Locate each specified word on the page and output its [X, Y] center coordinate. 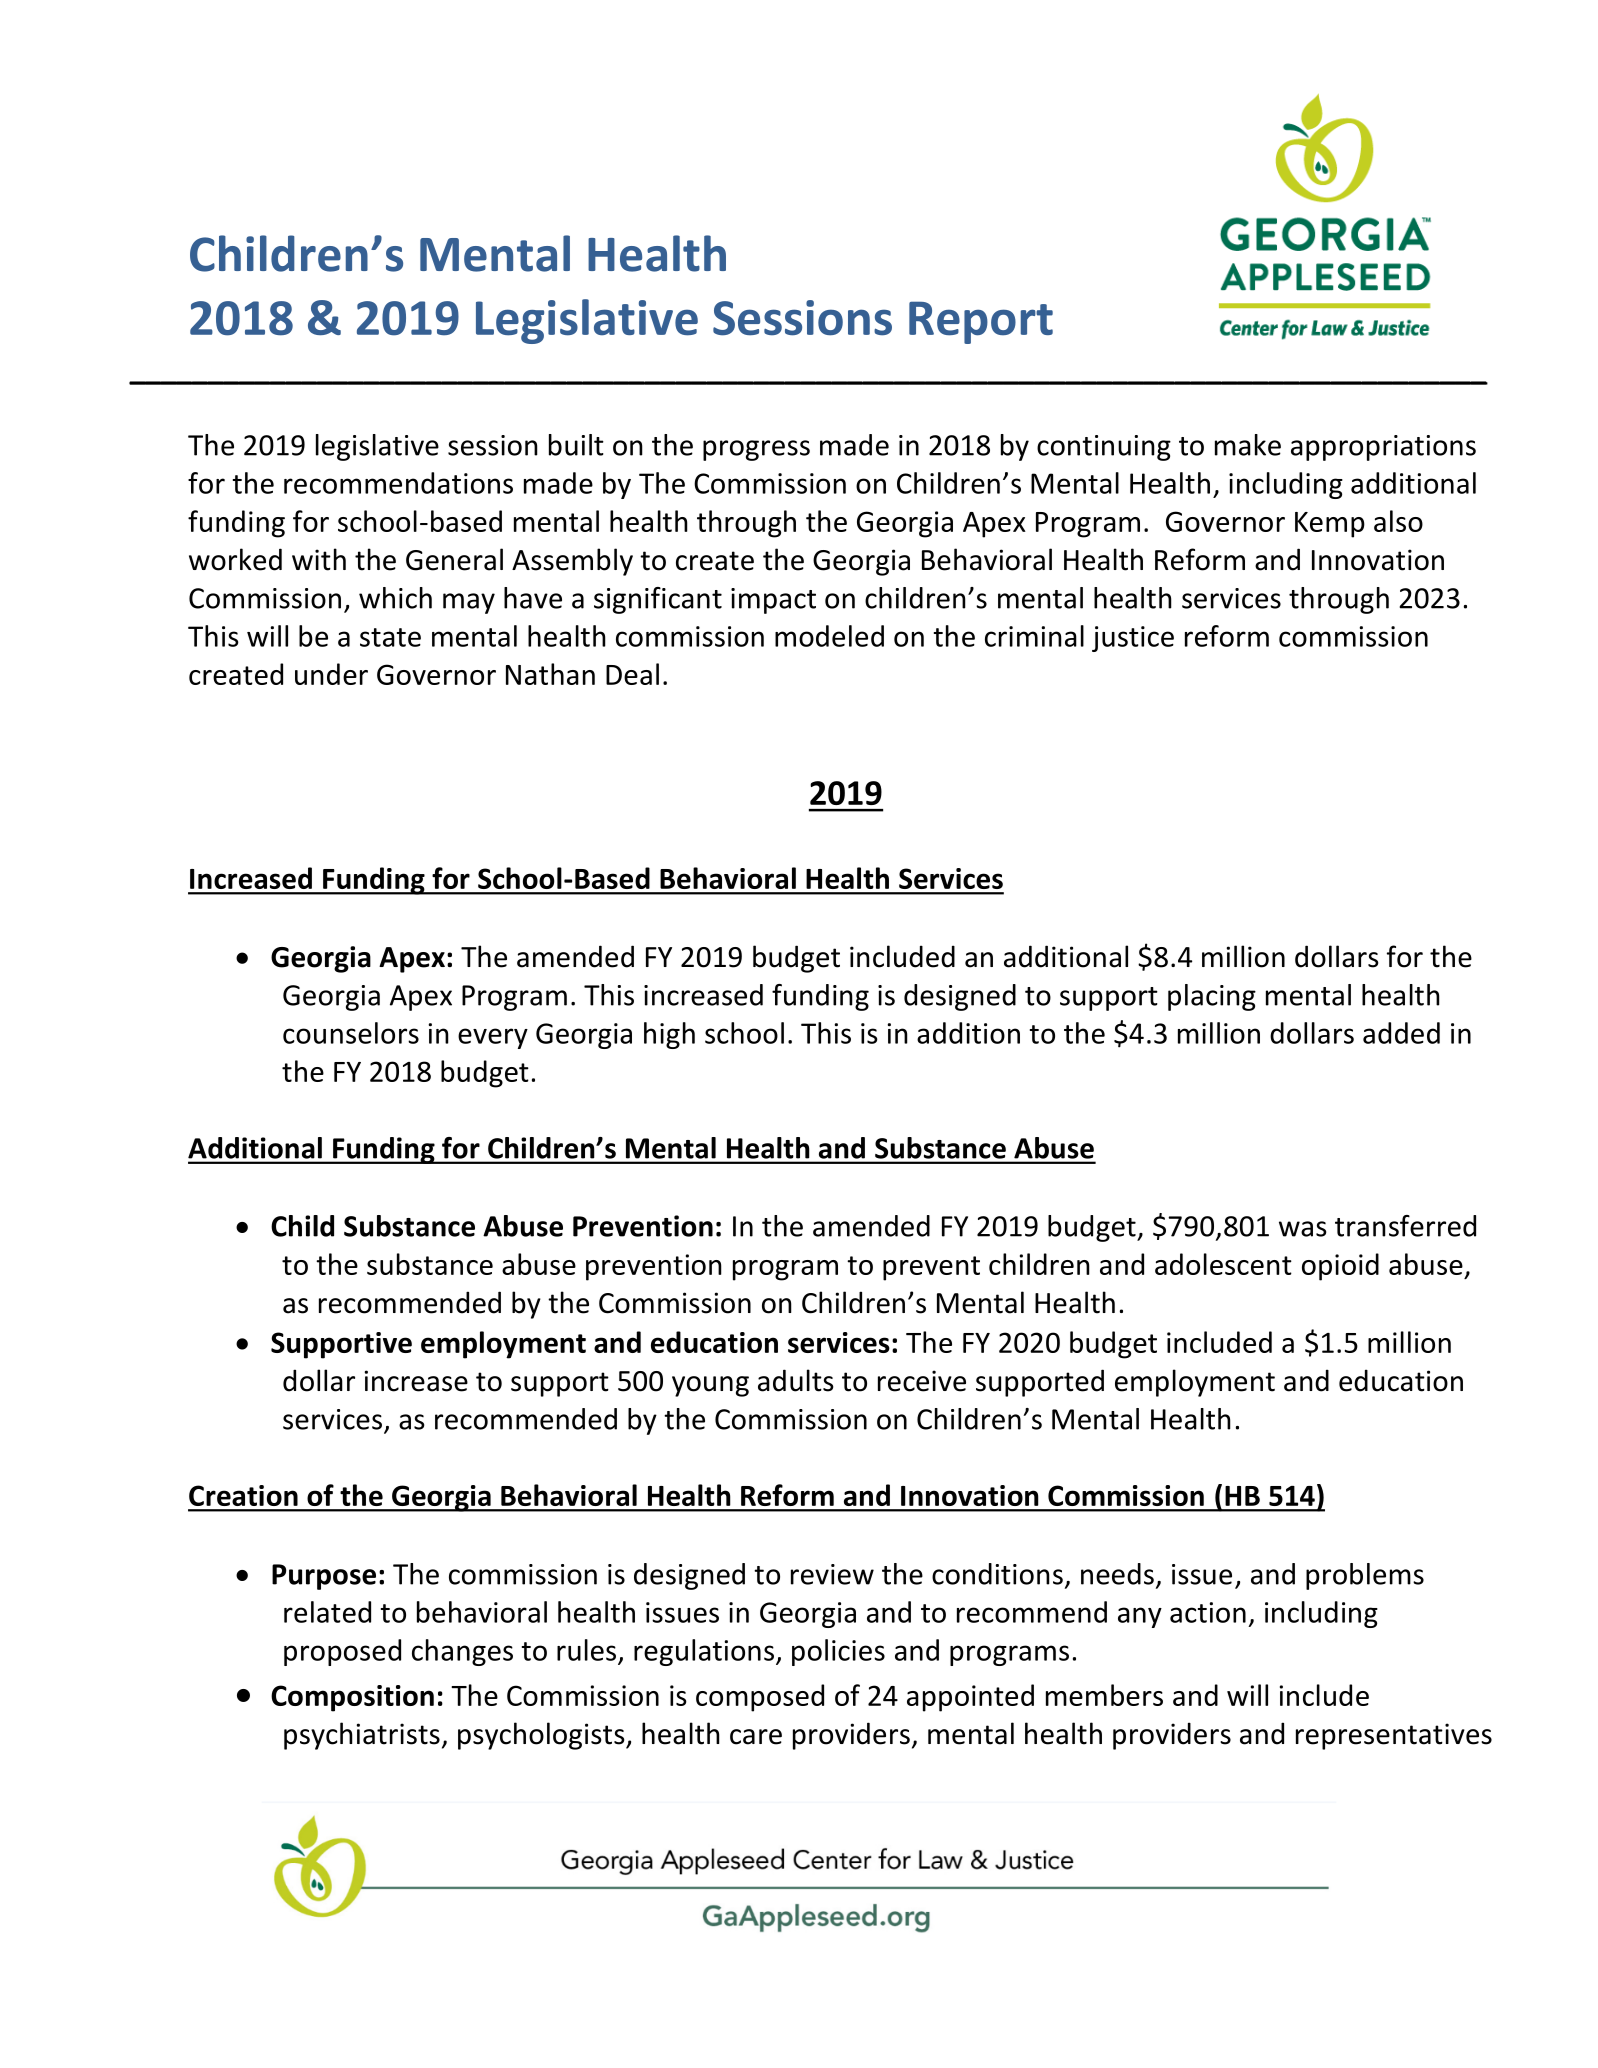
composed [760, 1698]
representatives [1394, 1736]
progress [756, 450]
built [576, 445]
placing [1212, 997]
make [1248, 445]
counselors [351, 1033]
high [669, 1035]
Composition [352, 1698]
